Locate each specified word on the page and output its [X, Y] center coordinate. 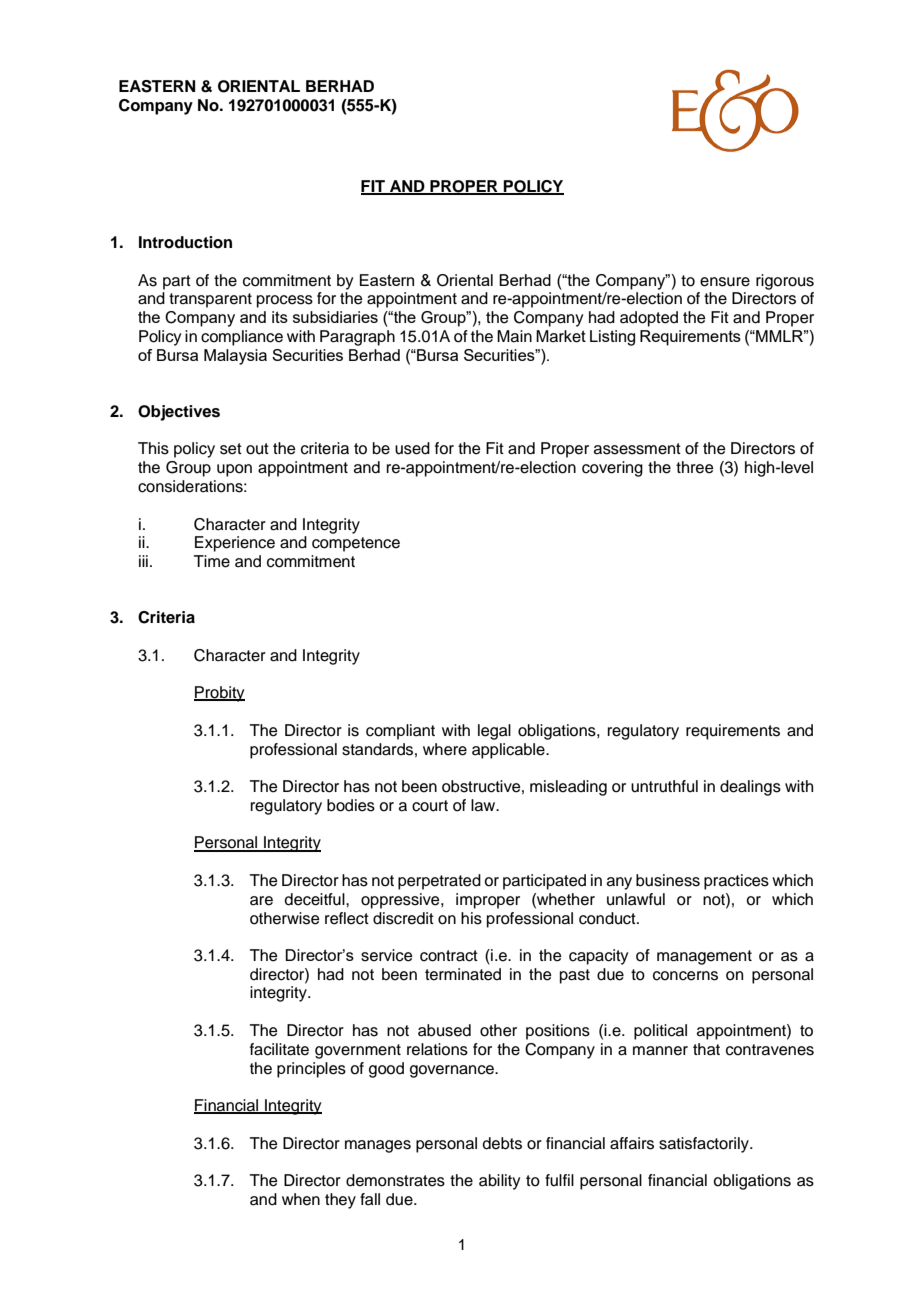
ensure [725, 282]
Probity [219, 694]
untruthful [664, 786]
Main [514, 336]
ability [499, 1182]
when [301, 1199]
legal [494, 732]
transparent [210, 300]
